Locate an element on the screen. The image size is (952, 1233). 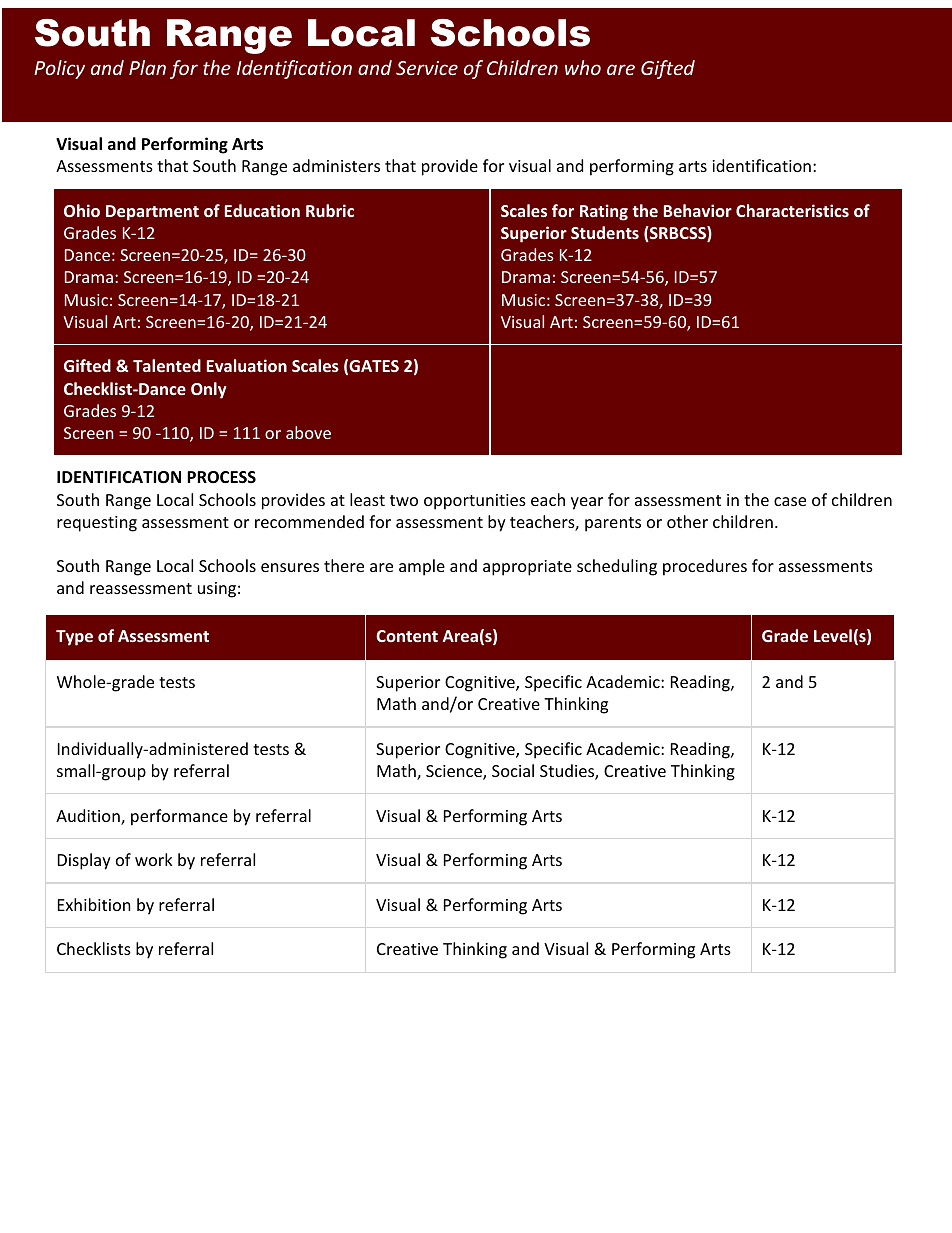
Talented is located at coordinates (167, 365).
